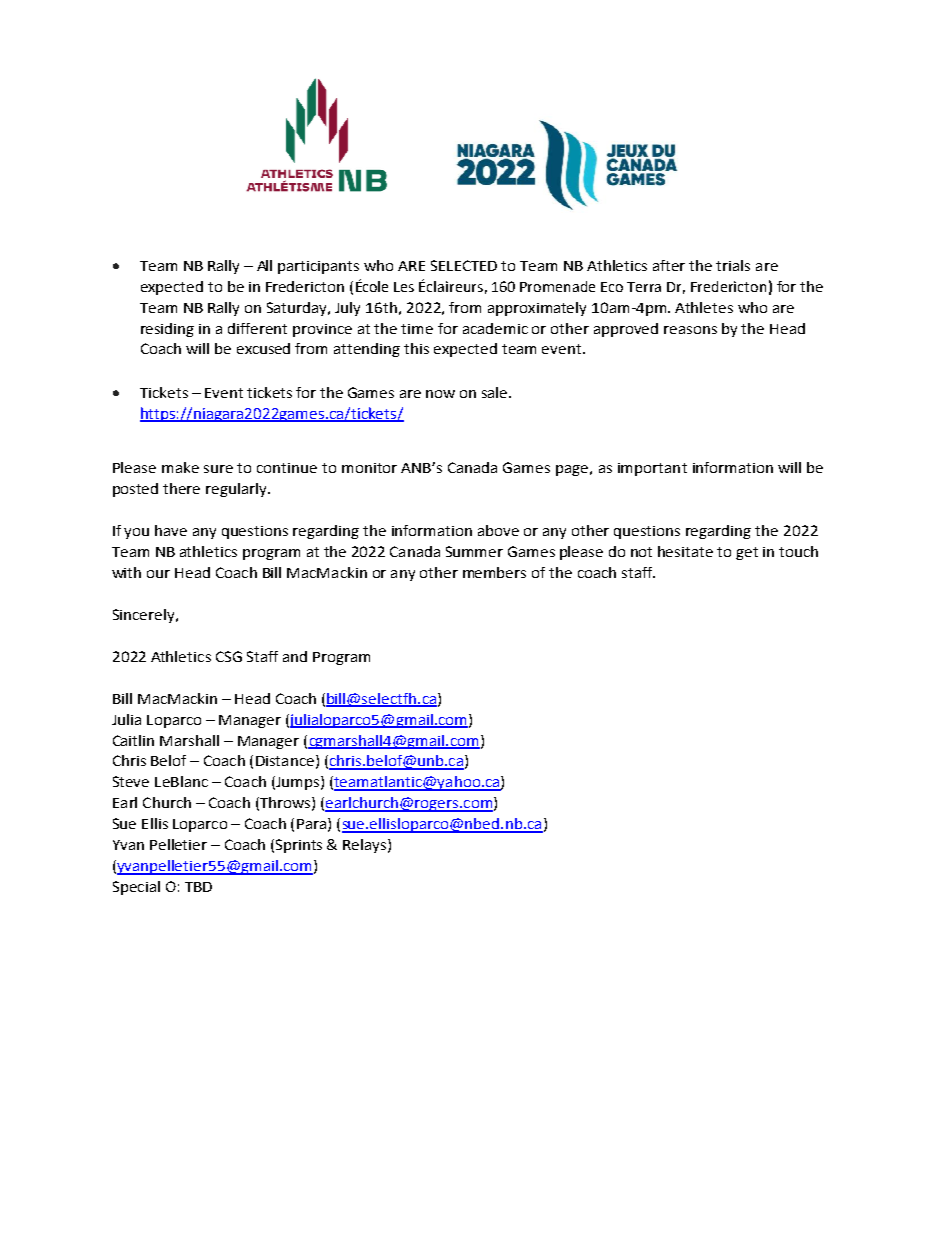 Image resolution: width=952 pixels, height=1233 pixels. I want to click on excused, so click(263, 348).
